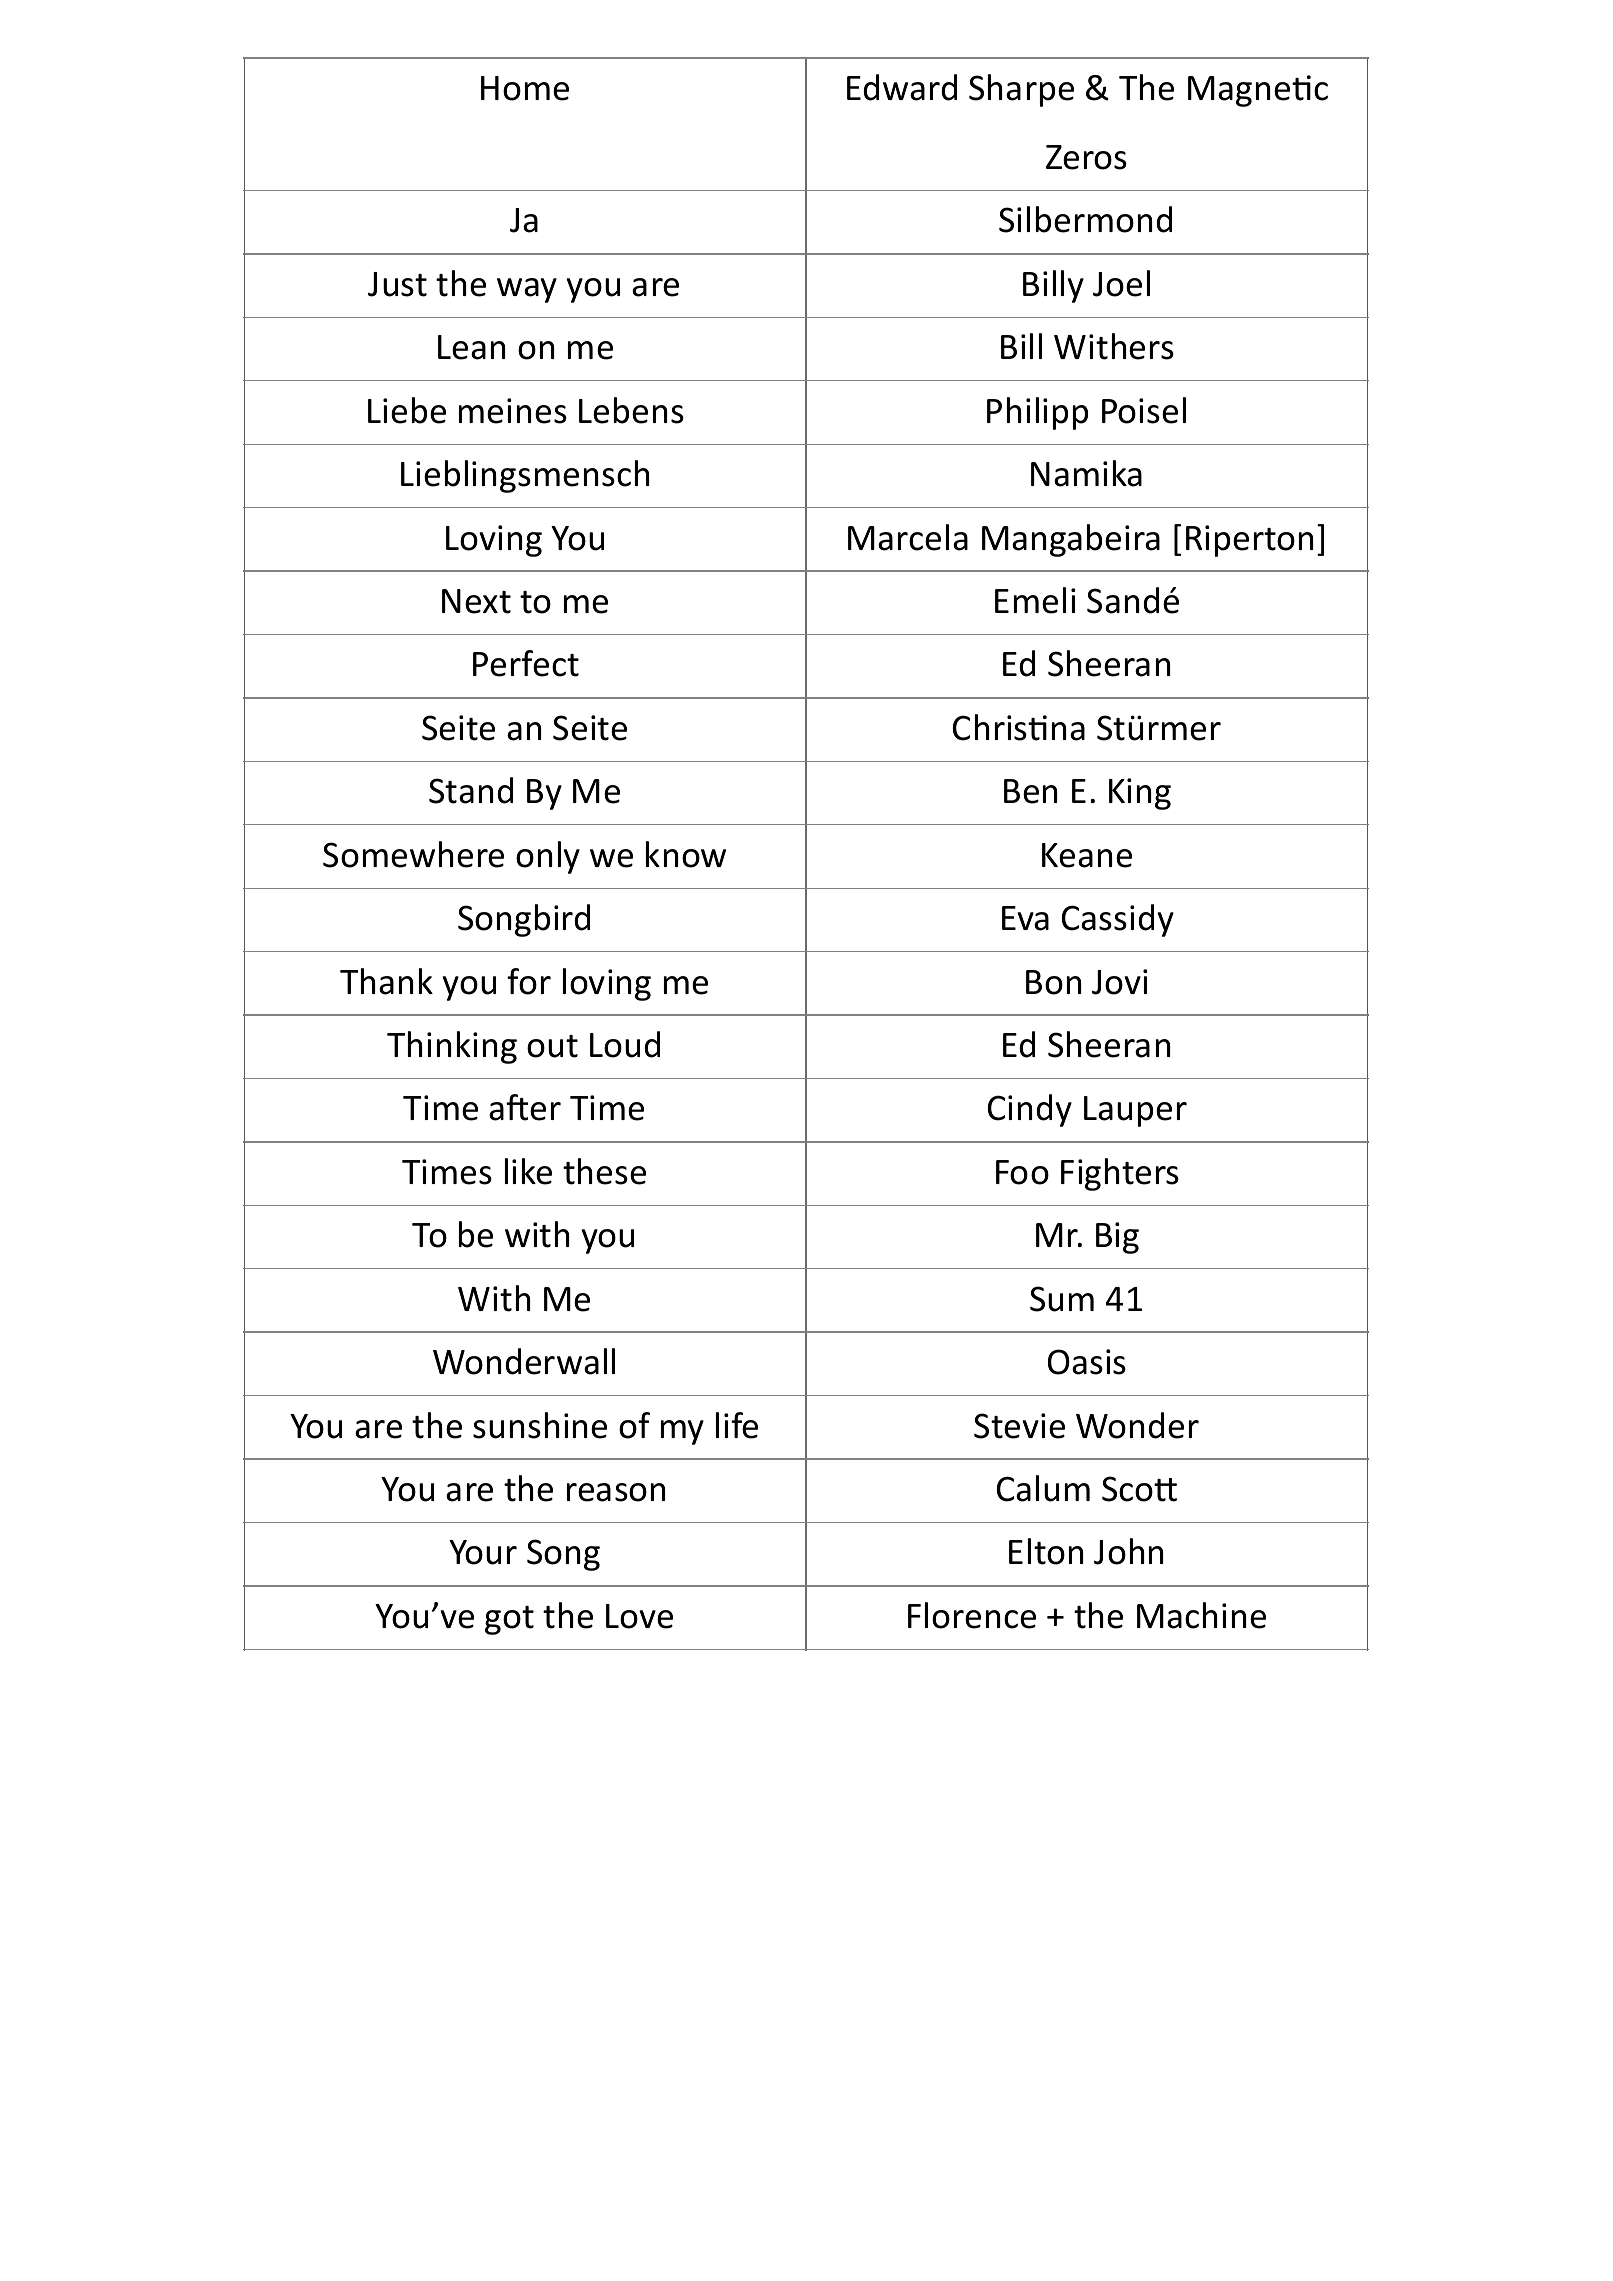 This screenshot has height=2281, width=1613. I want to click on Philipp, so click(1037, 413).
